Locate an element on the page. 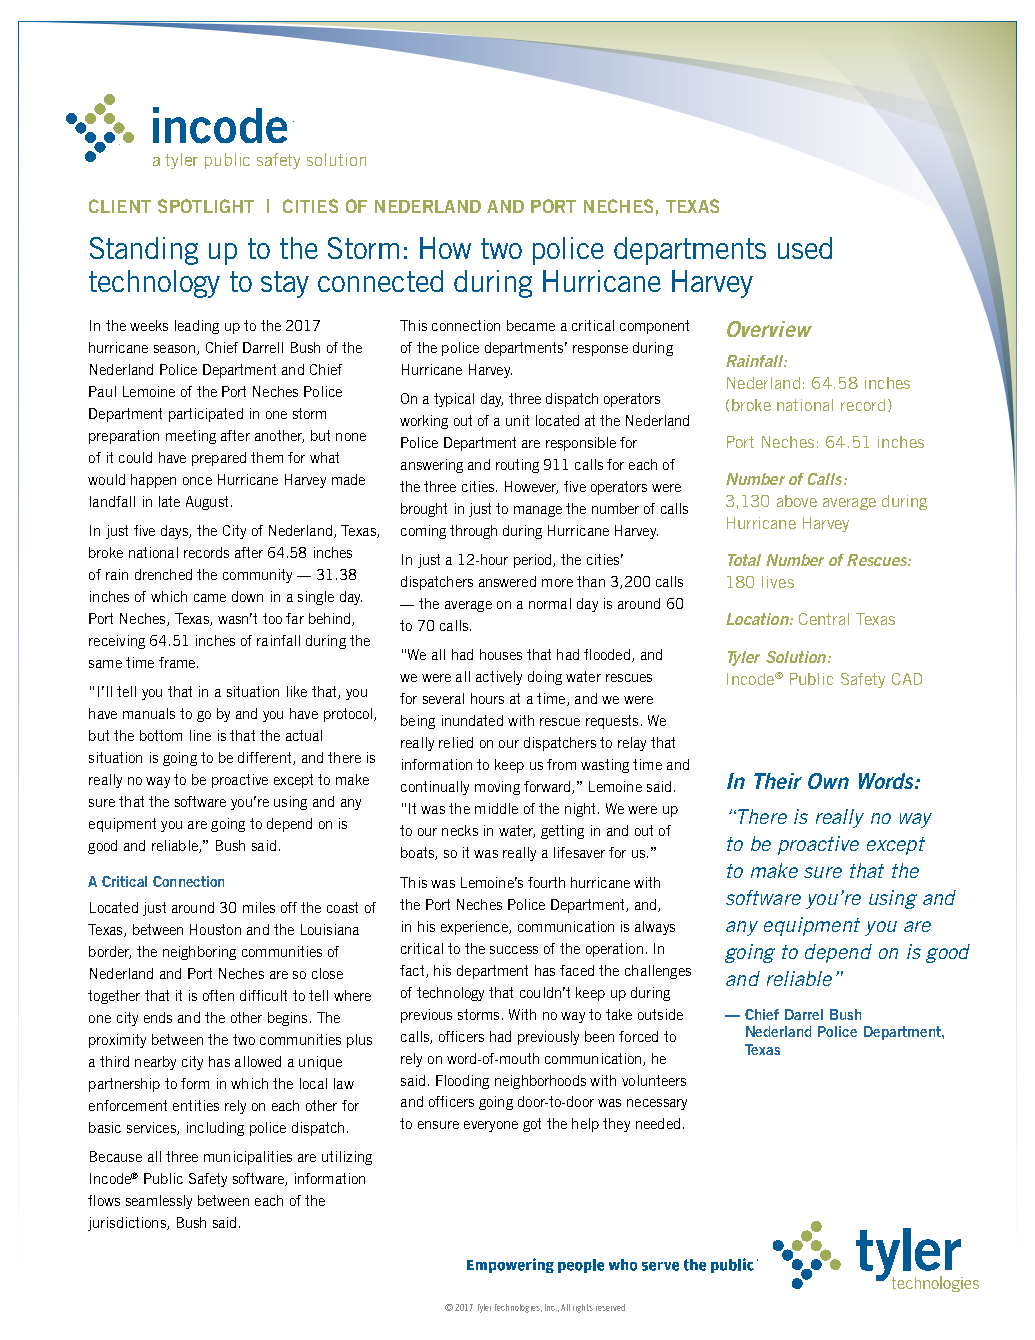  CAD is located at coordinates (907, 679).
